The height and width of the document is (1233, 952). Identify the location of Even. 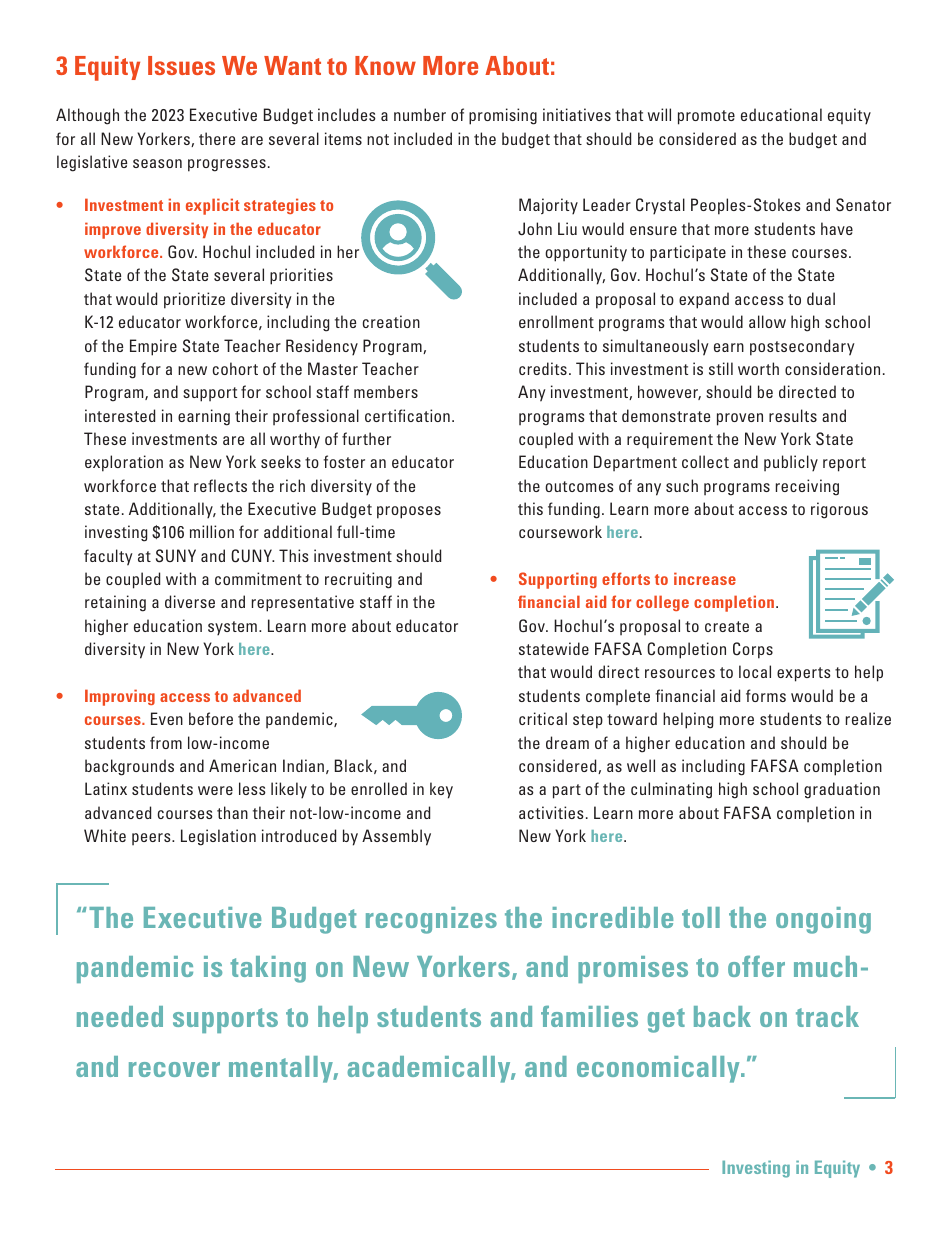
(167, 718).
